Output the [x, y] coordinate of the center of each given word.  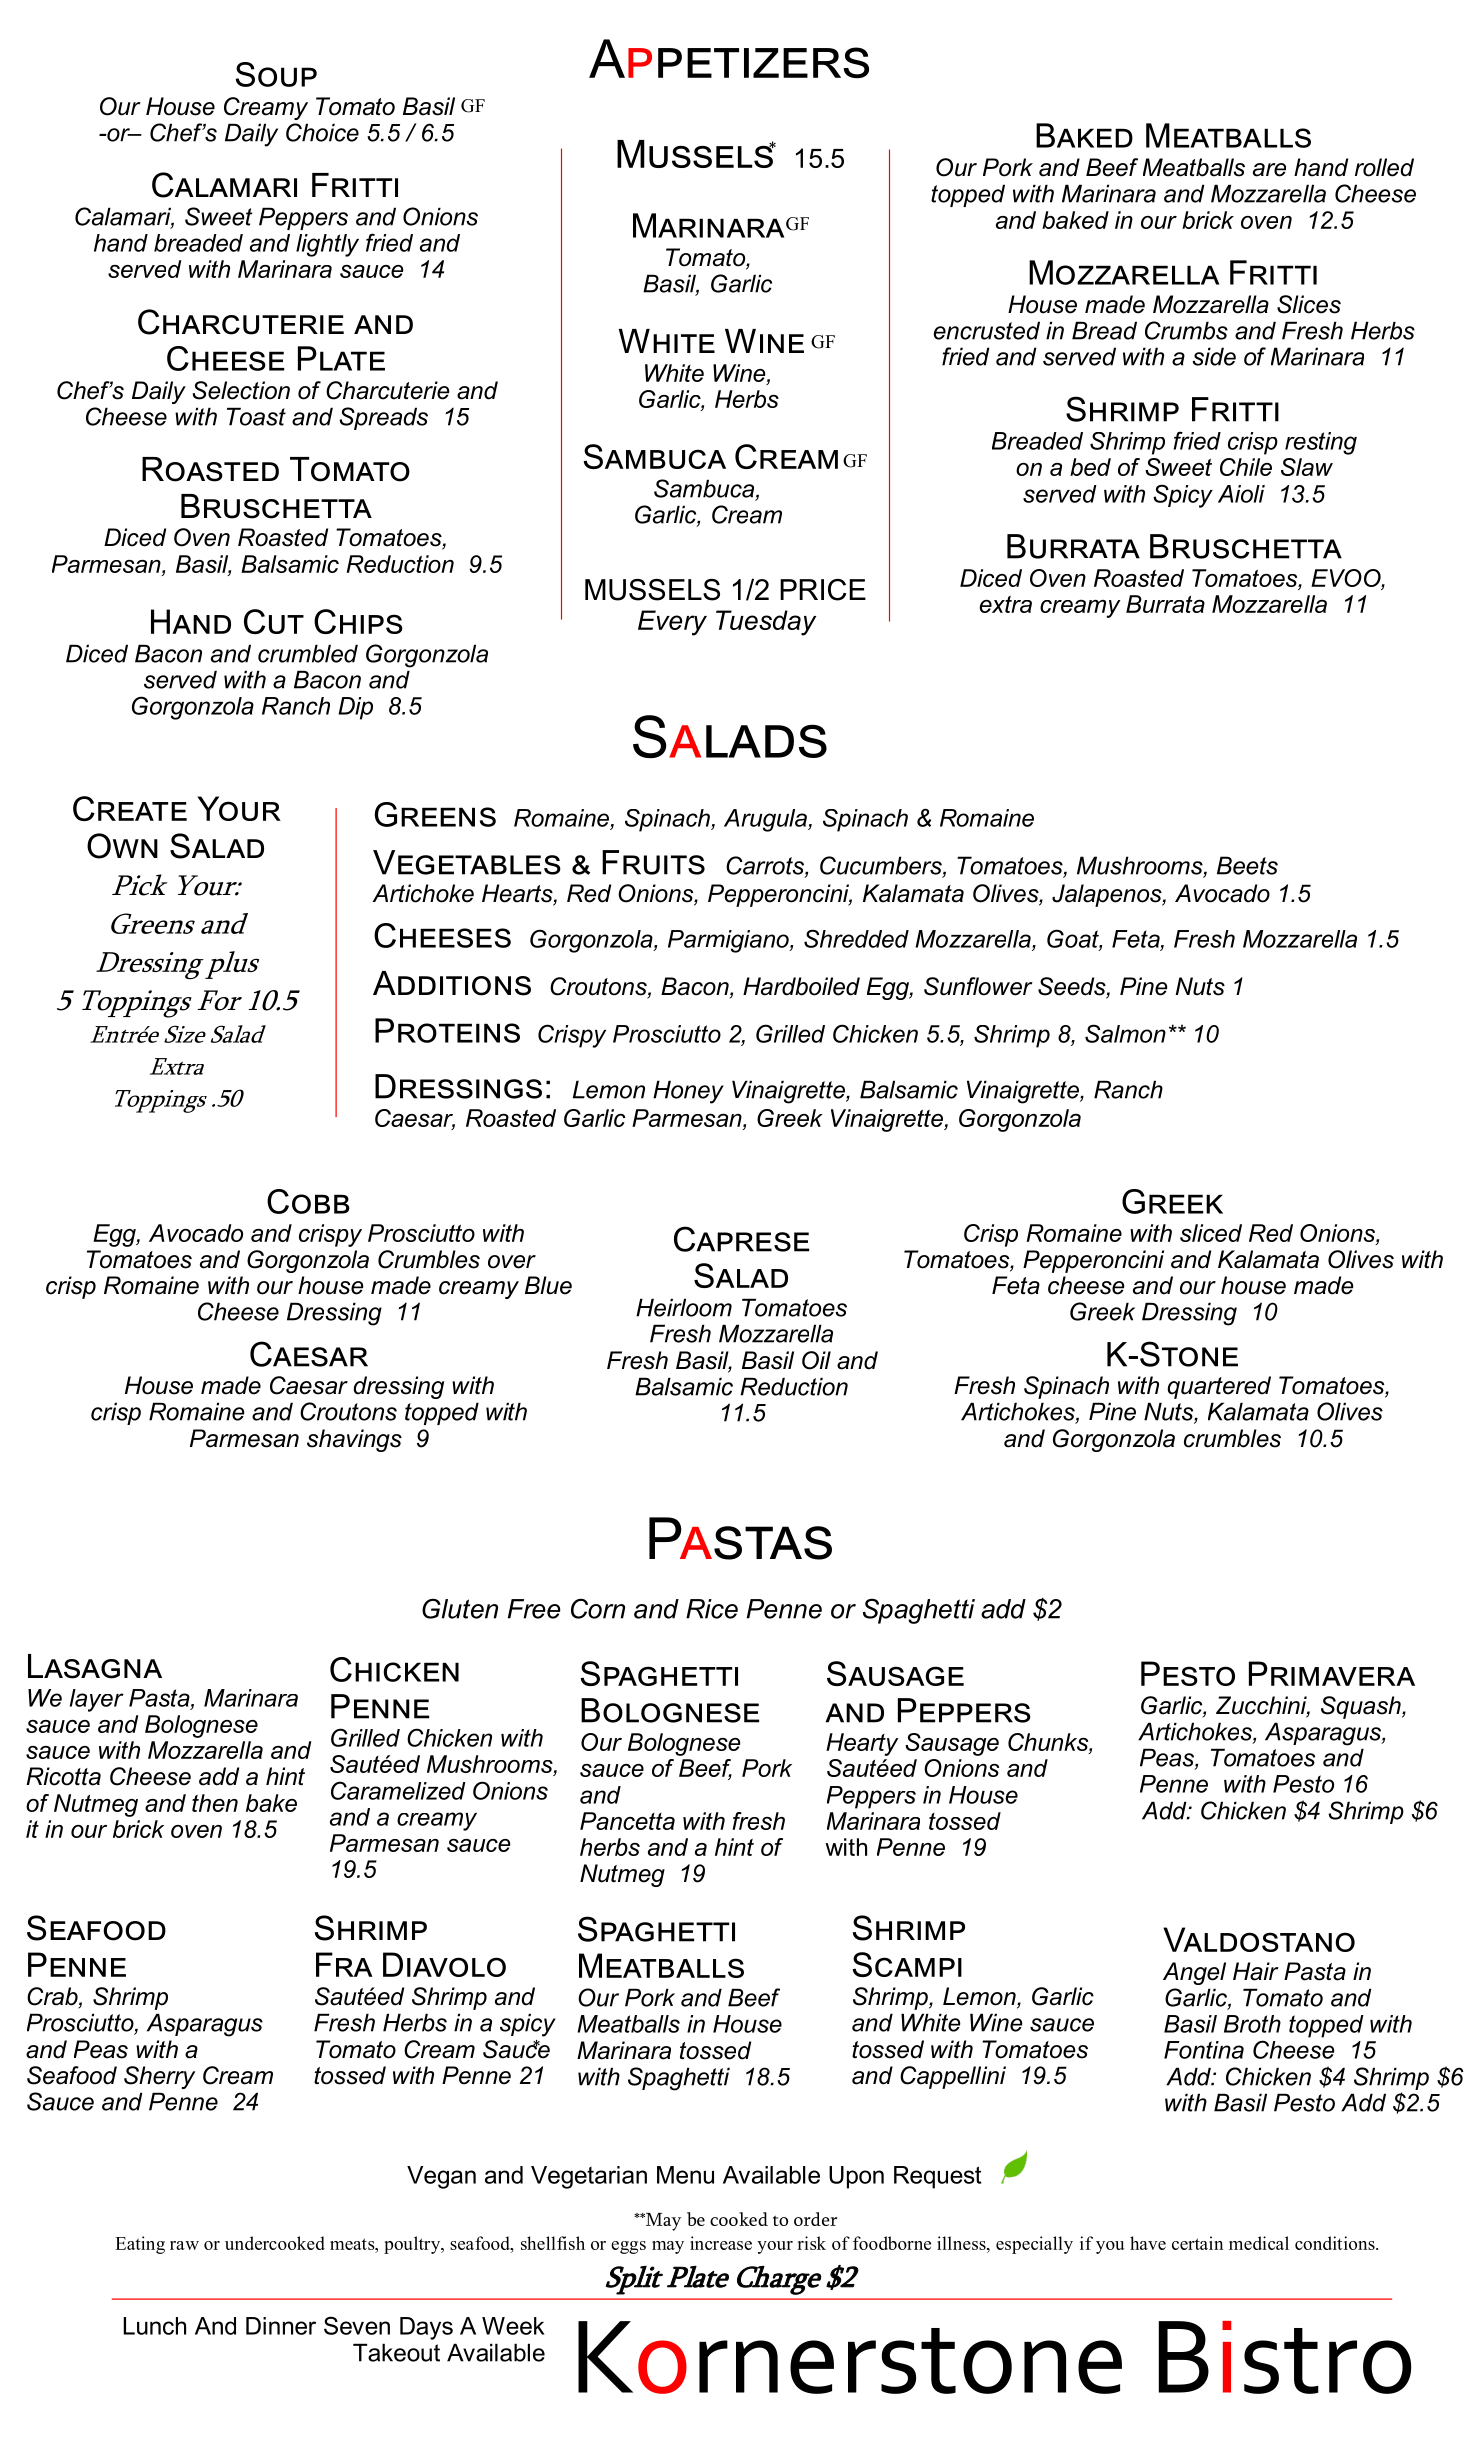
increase [721, 2243]
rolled [1384, 167]
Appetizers [729, 59]
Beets [1247, 865]
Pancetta [627, 1821]
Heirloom [684, 1307]
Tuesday [766, 623]
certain [1197, 2243]
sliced [1211, 1233]
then [215, 1803]
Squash [1362, 1707]
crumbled [308, 653]
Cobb [308, 1201]
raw [184, 2245]
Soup [276, 74]
